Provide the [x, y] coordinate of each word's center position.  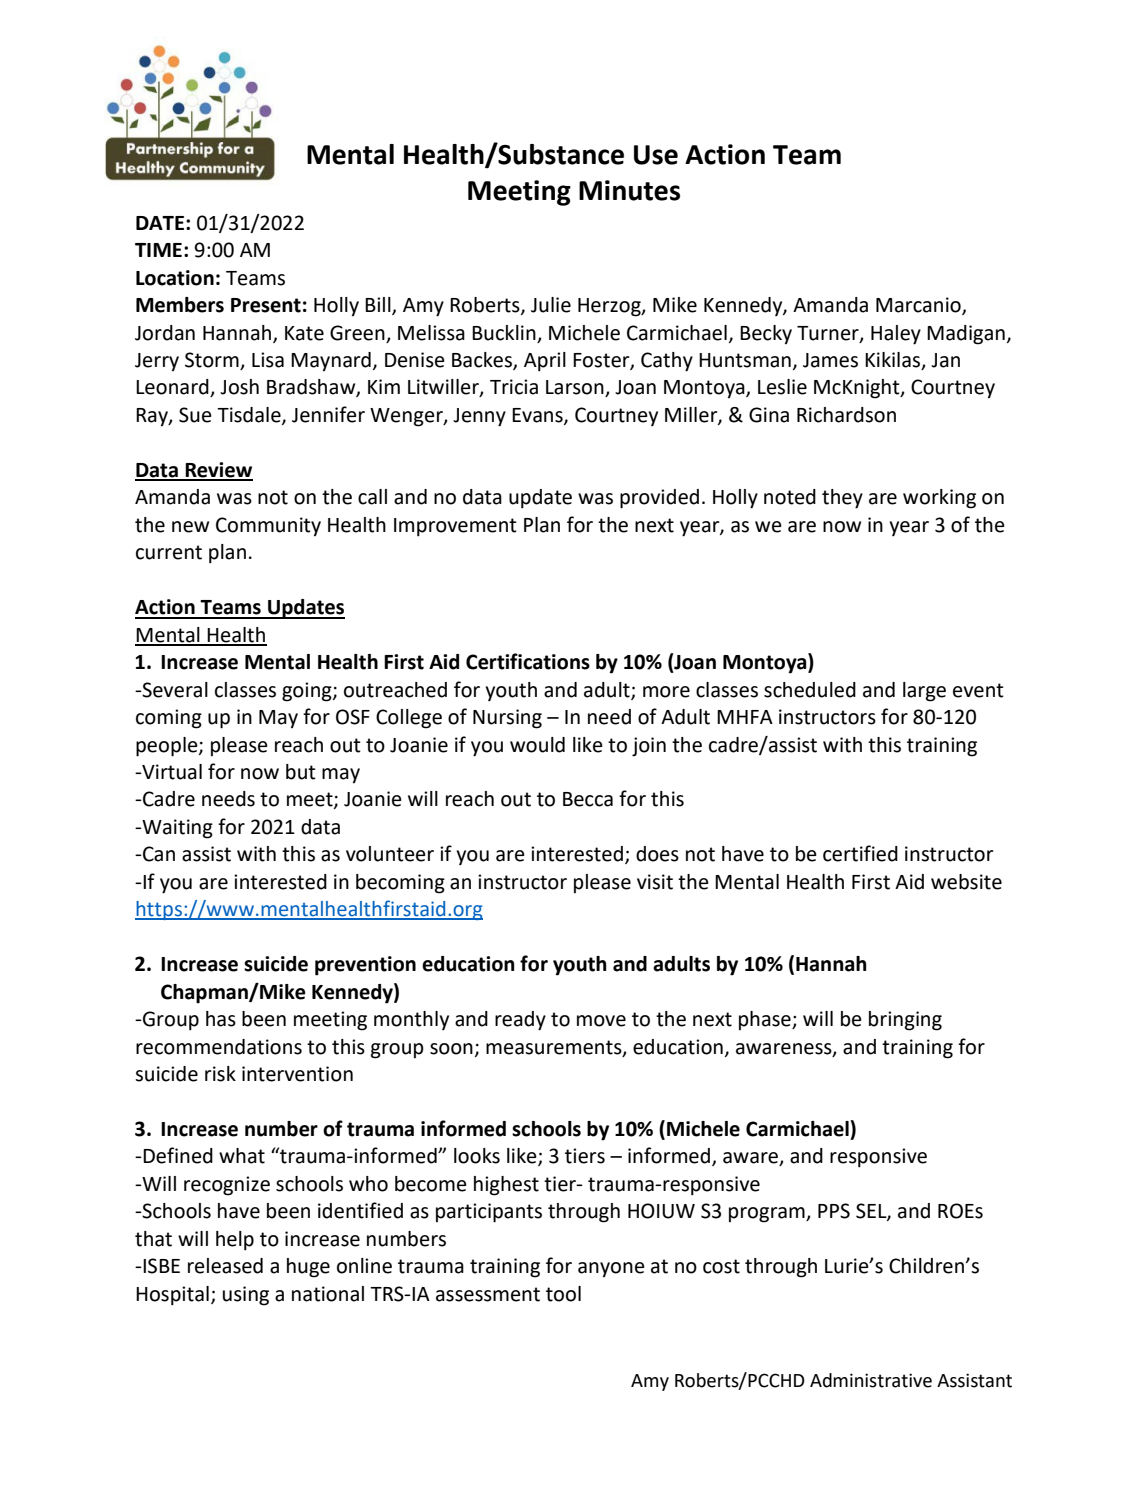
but [301, 772]
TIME [158, 250]
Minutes [629, 190]
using [246, 1296]
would [537, 745]
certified [860, 853]
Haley [896, 335]
